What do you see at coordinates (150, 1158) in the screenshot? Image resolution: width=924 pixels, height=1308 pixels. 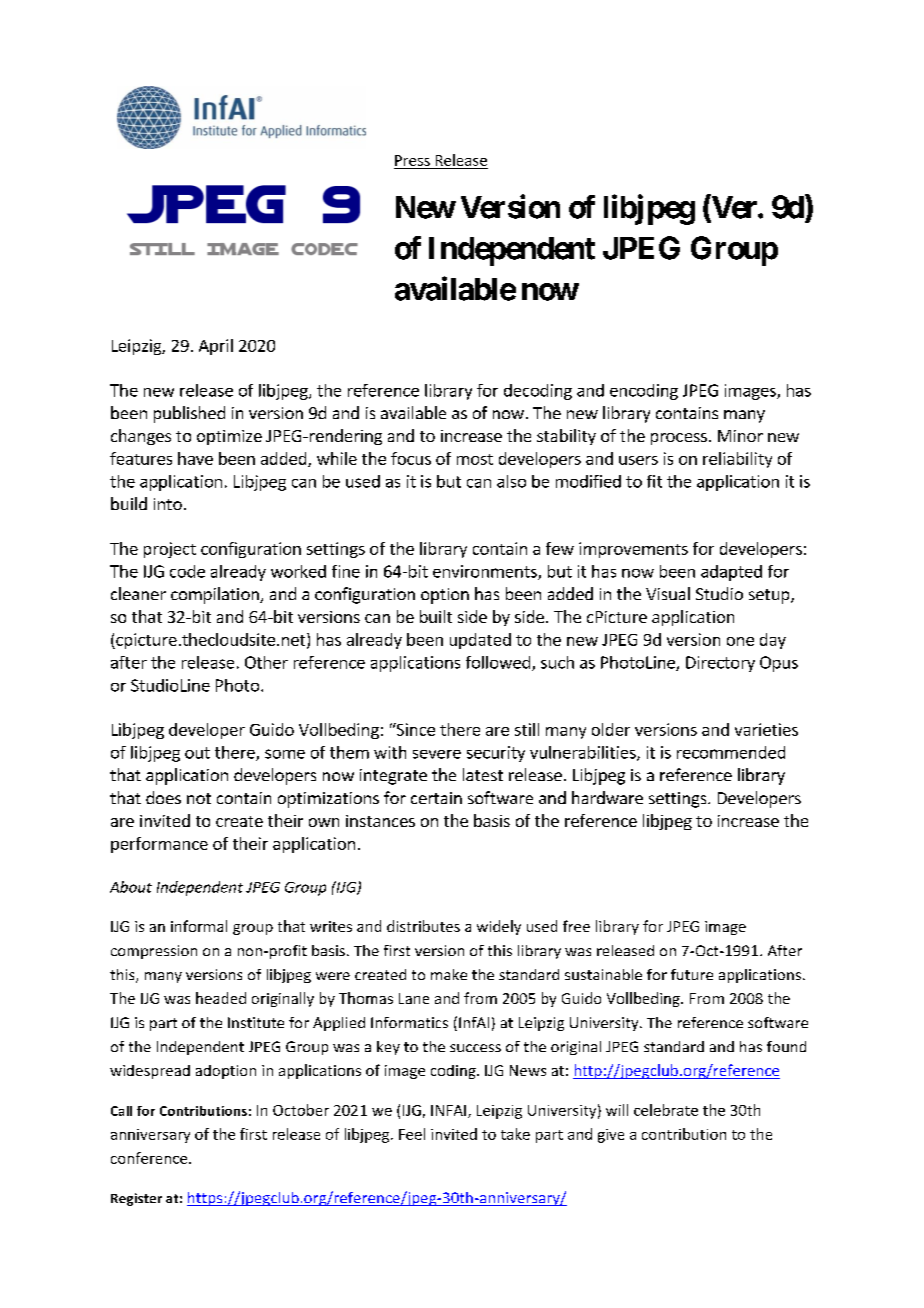 I see `conference` at bounding box center [150, 1158].
